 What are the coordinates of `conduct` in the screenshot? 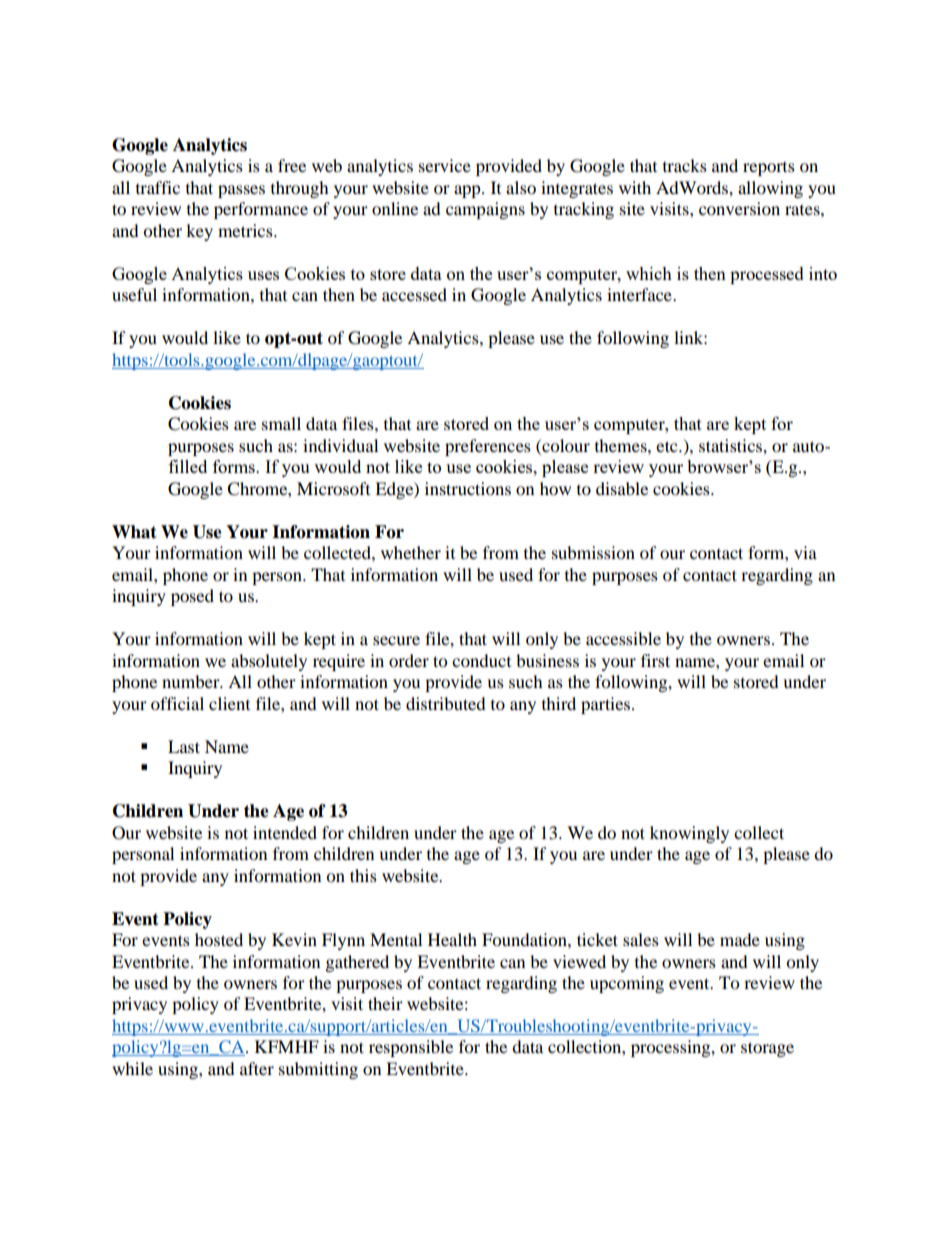 It's located at (481, 660).
